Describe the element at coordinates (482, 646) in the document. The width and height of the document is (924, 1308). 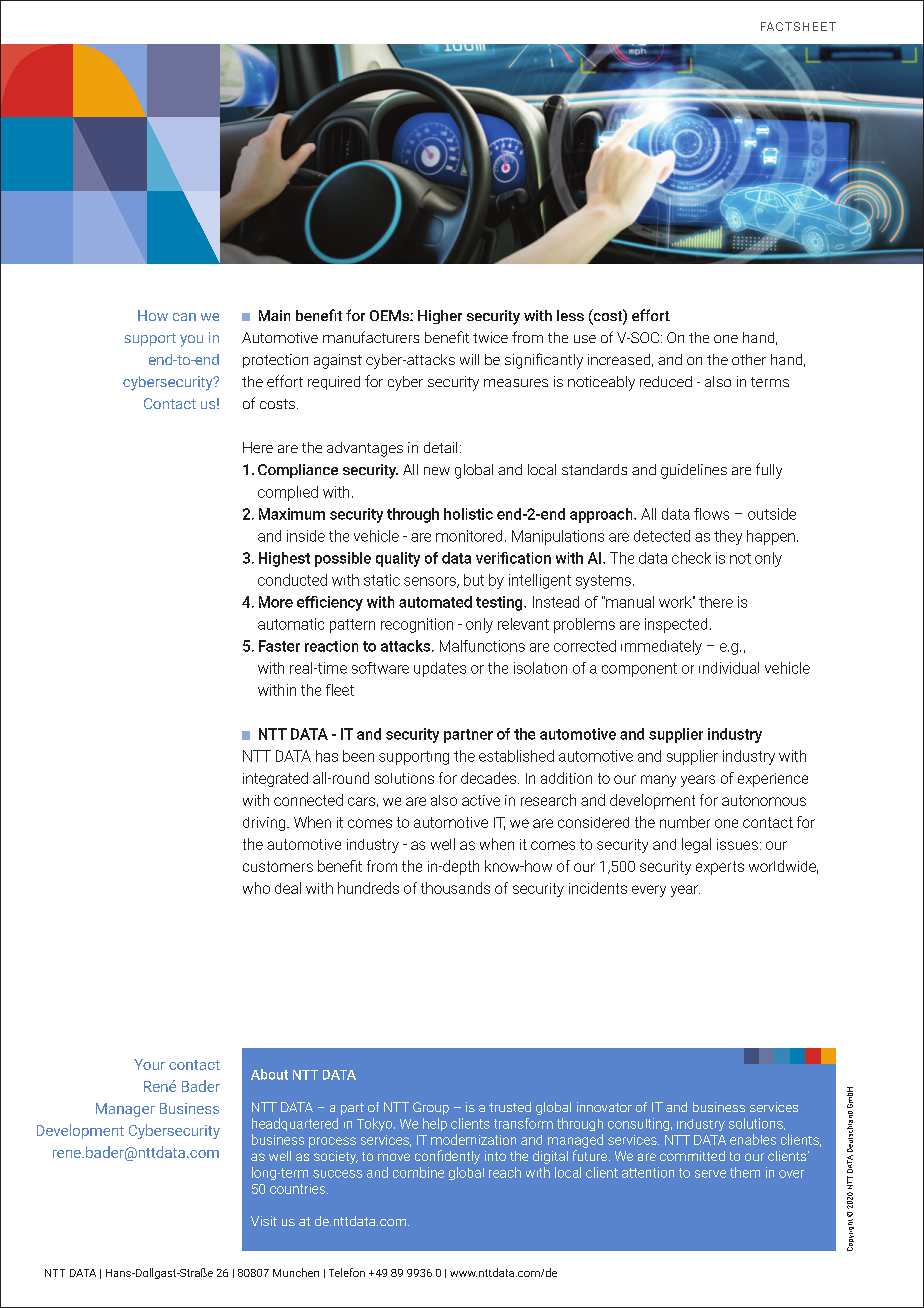
I see `Malfunctions` at that location.
